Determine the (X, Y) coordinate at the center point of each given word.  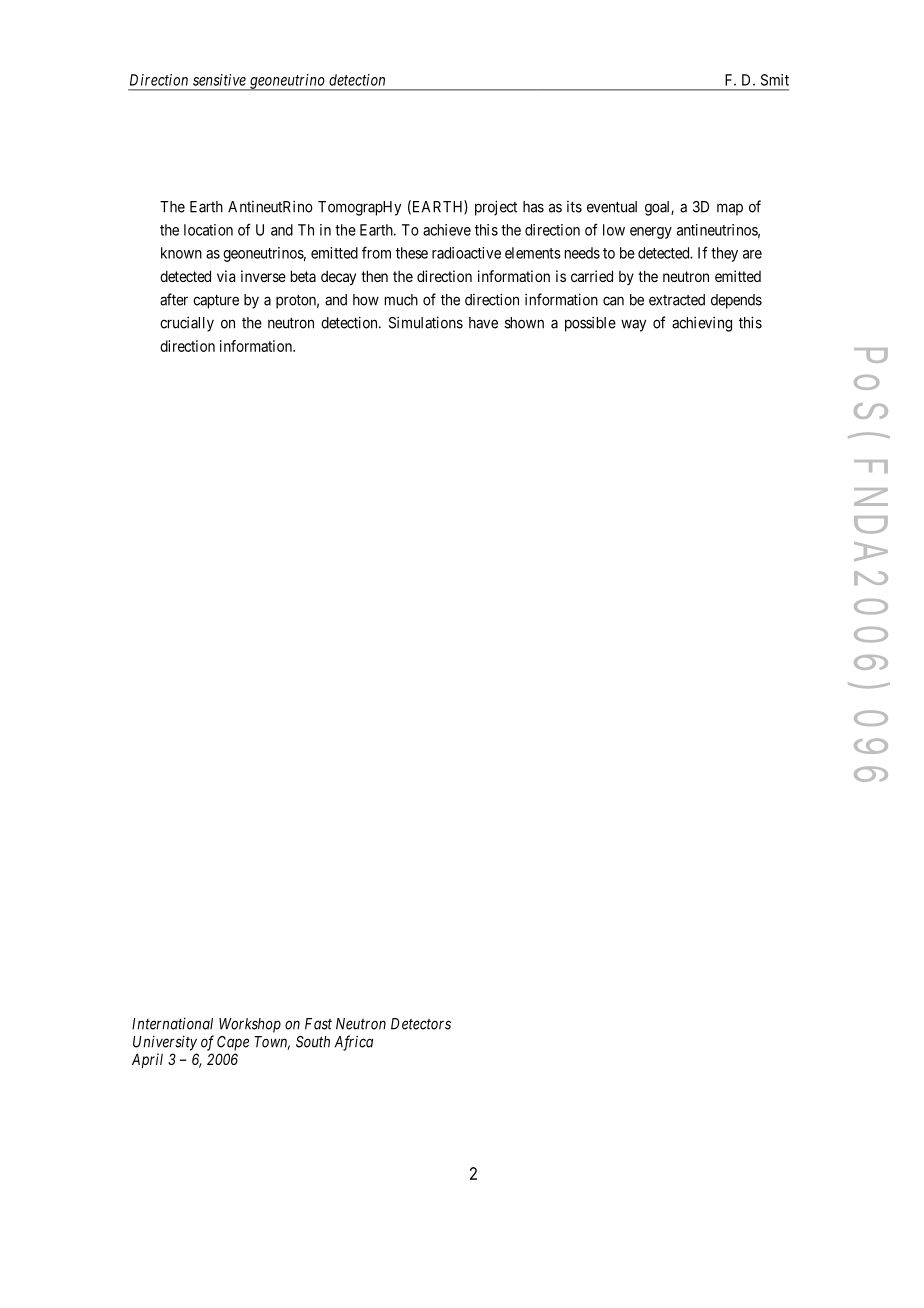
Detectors (421, 1024)
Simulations (426, 322)
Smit (775, 80)
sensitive (219, 80)
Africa (354, 1043)
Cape (233, 1043)
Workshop (250, 1025)
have (483, 323)
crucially (187, 324)
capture (216, 301)
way (633, 325)
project (496, 208)
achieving (702, 324)
